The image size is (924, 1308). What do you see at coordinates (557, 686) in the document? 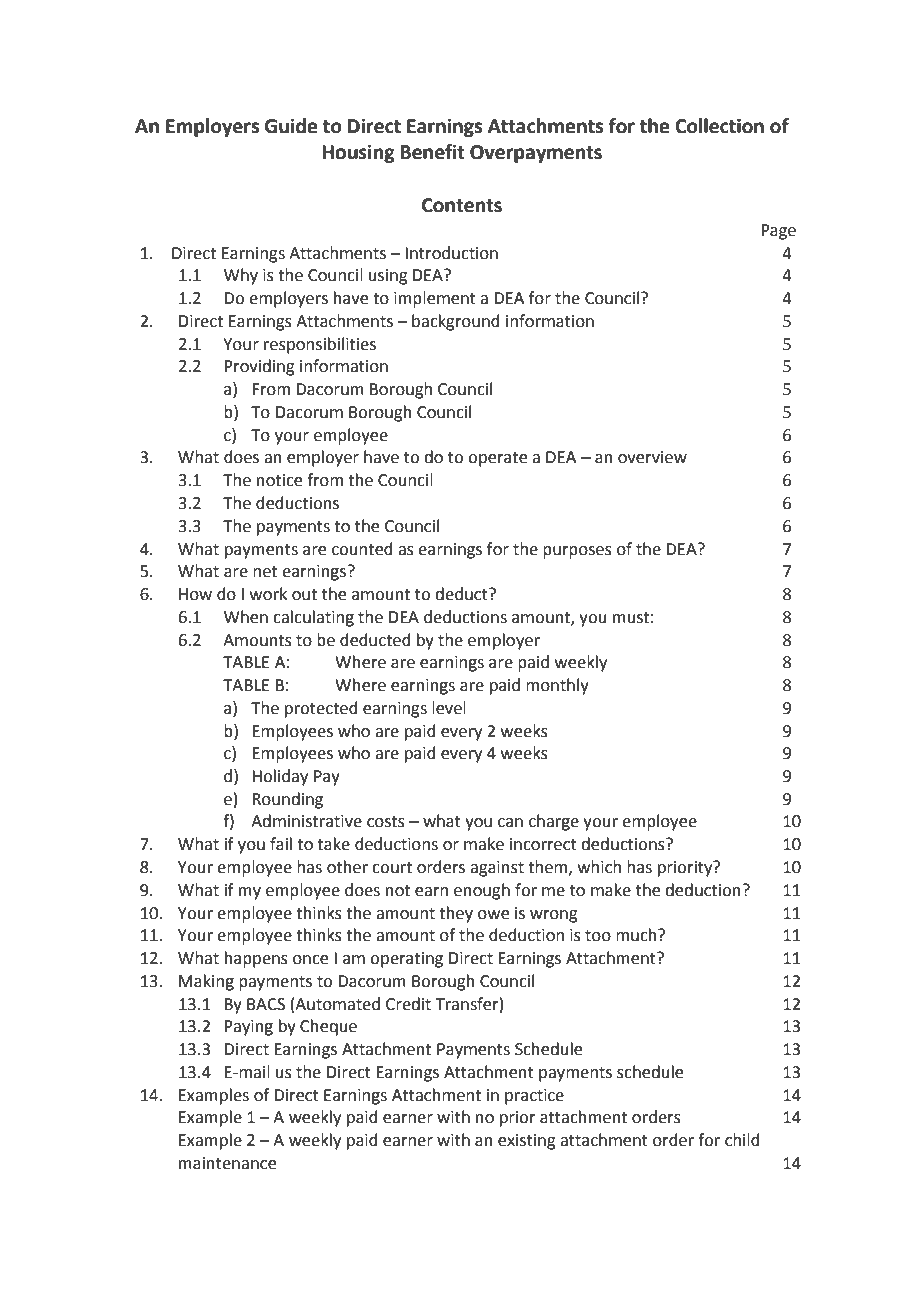
I see `monthly` at bounding box center [557, 686].
